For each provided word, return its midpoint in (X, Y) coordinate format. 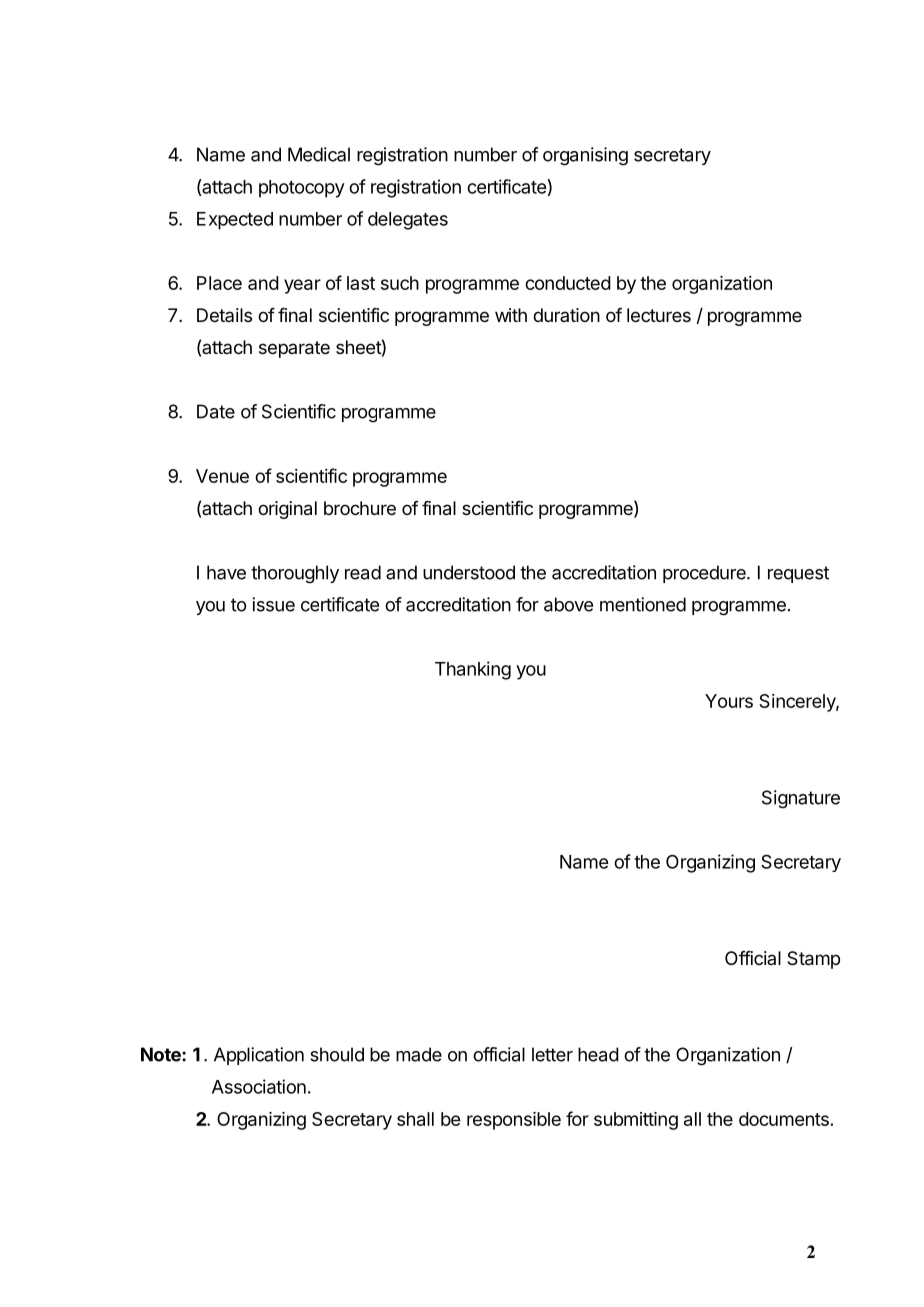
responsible (514, 1121)
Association (259, 1086)
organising (585, 156)
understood (469, 572)
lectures (659, 315)
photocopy (302, 189)
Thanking (473, 670)
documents (784, 1119)
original (287, 510)
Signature (801, 799)
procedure (705, 574)
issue (273, 604)
